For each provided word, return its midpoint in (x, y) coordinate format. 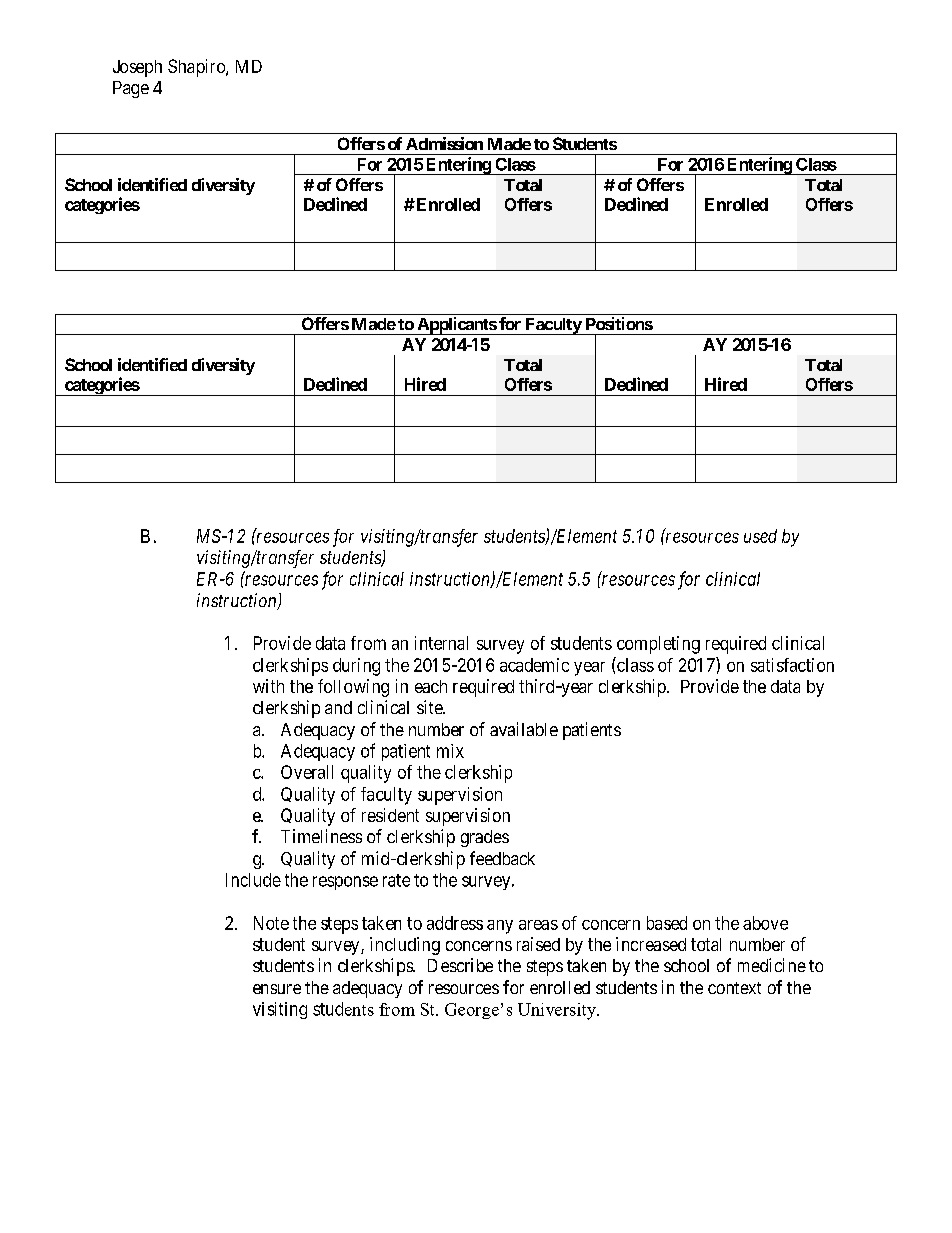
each (431, 686)
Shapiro (197, 68)
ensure (277, 989)
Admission (444, 143)
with (268, 686)
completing (658, 645)
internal (441, 643)
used (760, 536)
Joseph (137, 68)
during (356, 667)
